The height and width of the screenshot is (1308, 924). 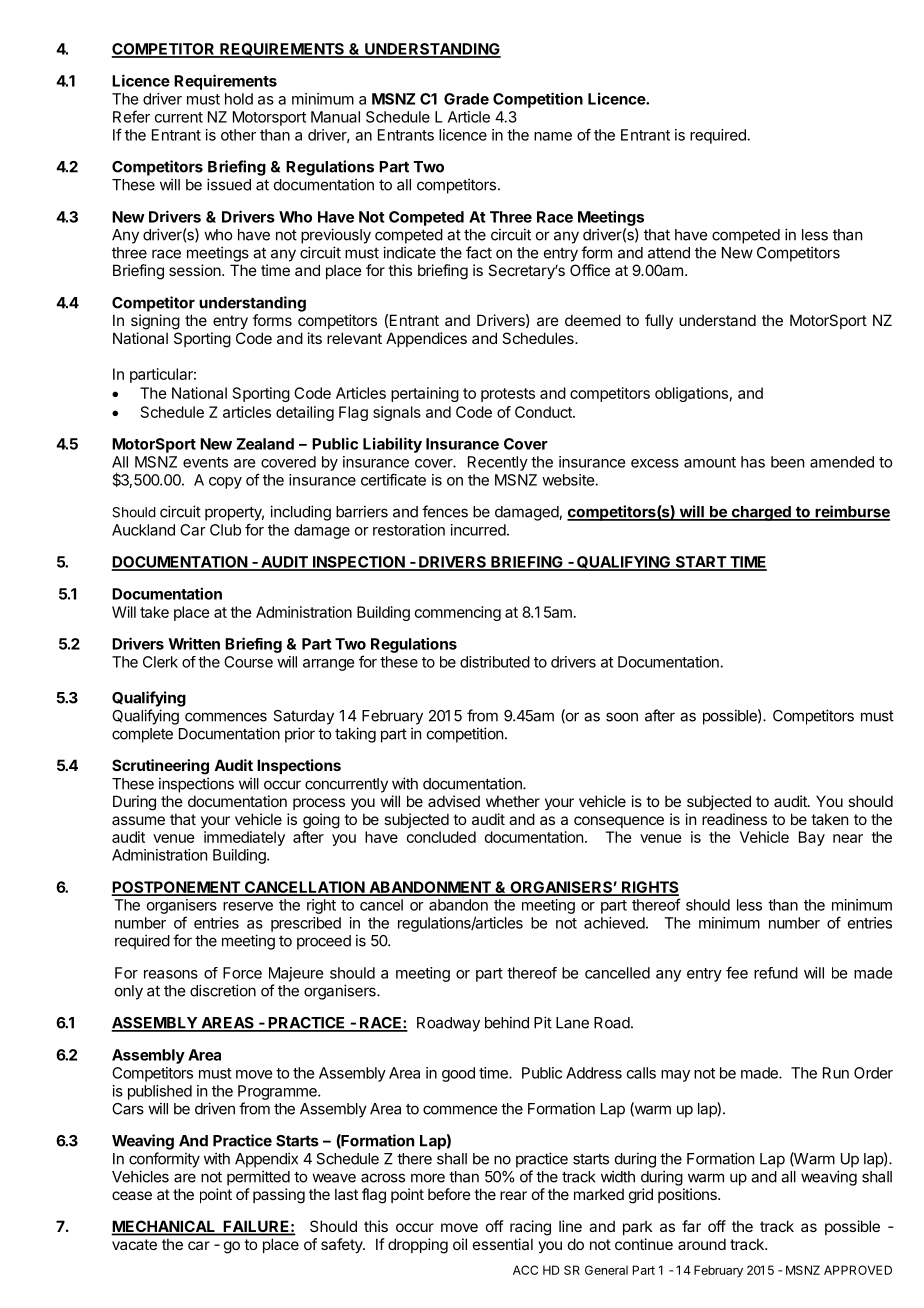 I want to click on MECHANICAL, so click(x=164, y=1227).
